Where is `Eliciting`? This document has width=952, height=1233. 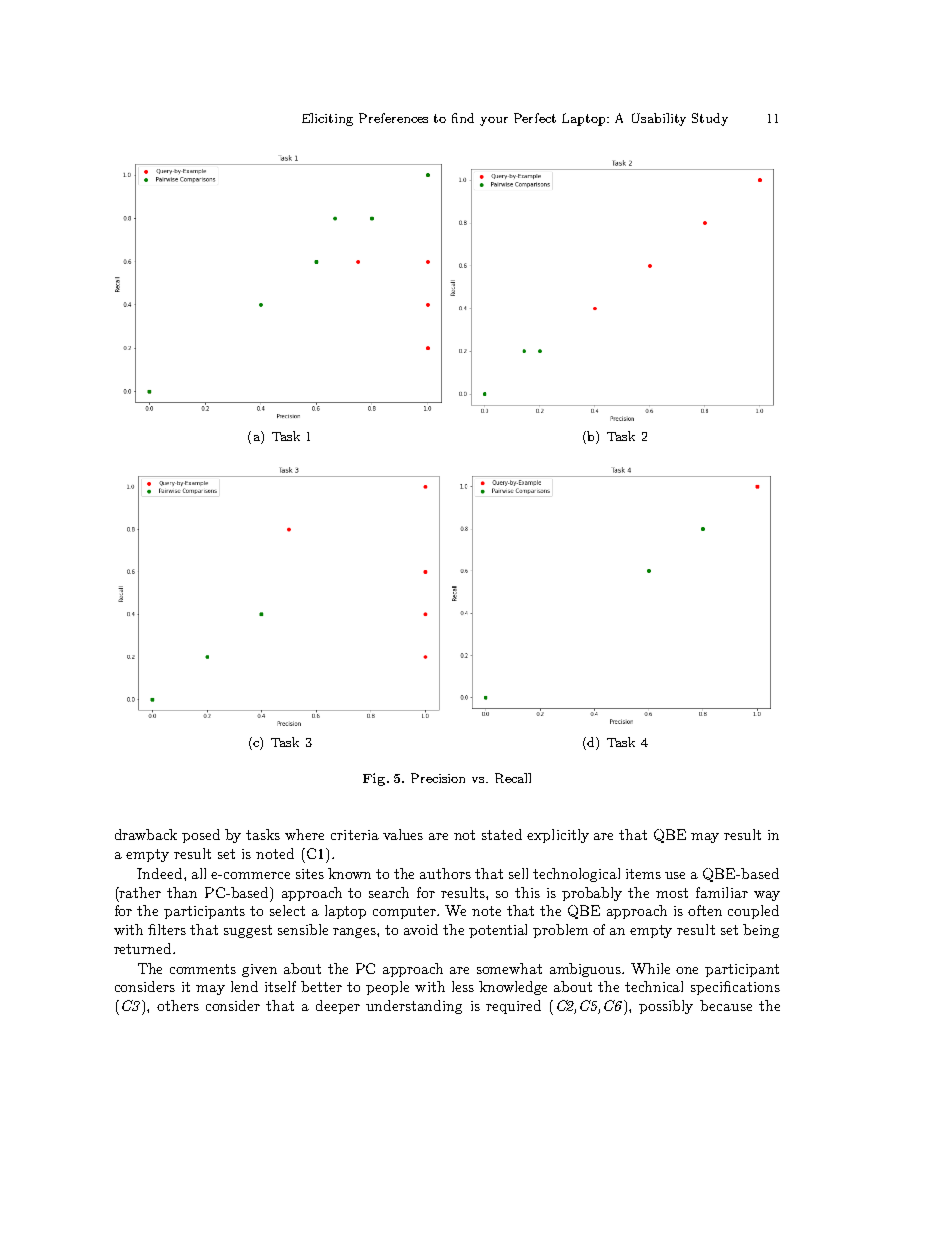
Eliciting is located at coordinates (327, 119).
